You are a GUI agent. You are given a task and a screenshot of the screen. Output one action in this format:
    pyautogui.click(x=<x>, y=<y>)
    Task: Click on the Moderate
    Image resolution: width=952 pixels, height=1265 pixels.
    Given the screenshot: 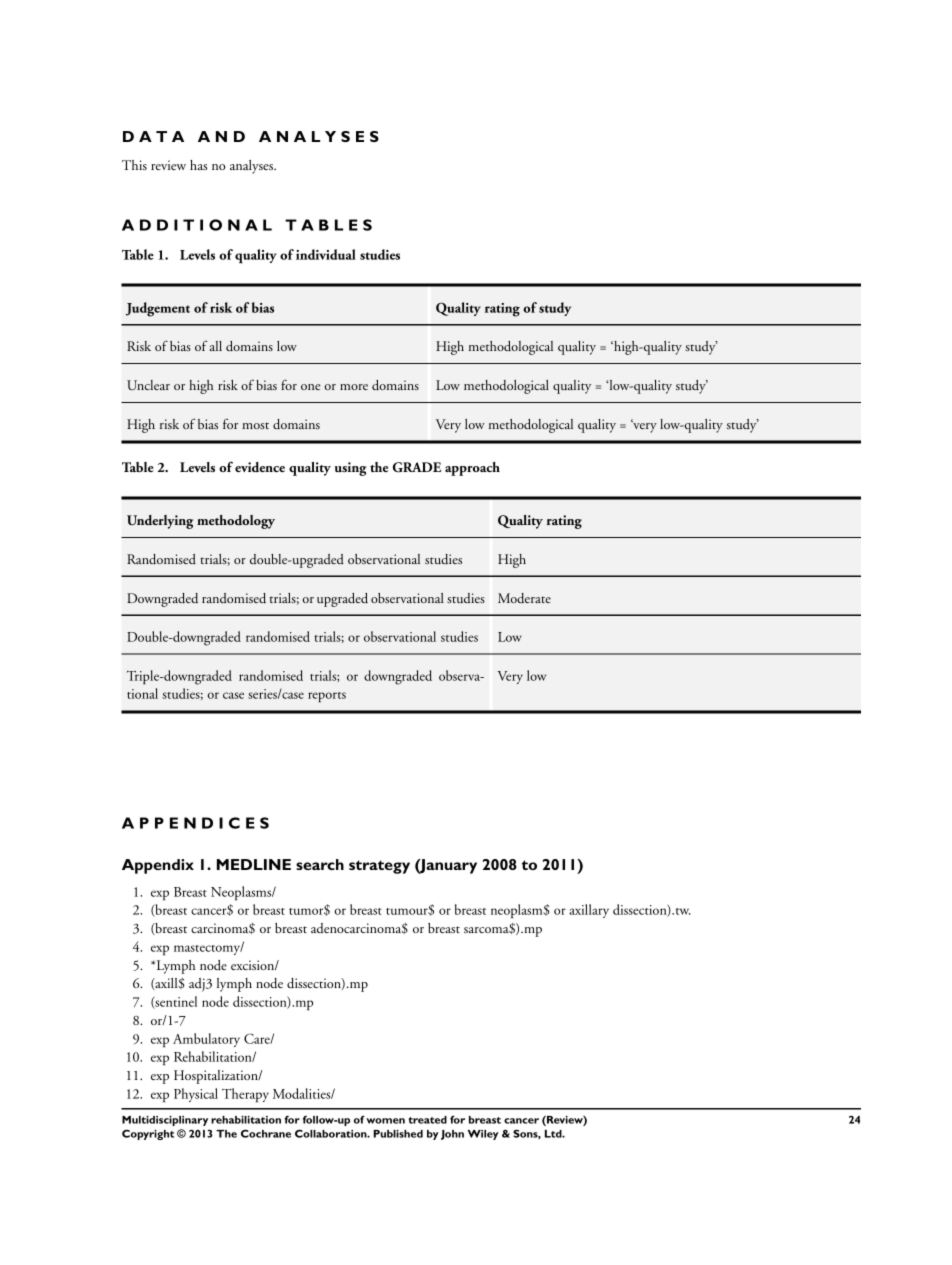 What is the action you would take?
    pyautogui.click(x=524, y=598)
